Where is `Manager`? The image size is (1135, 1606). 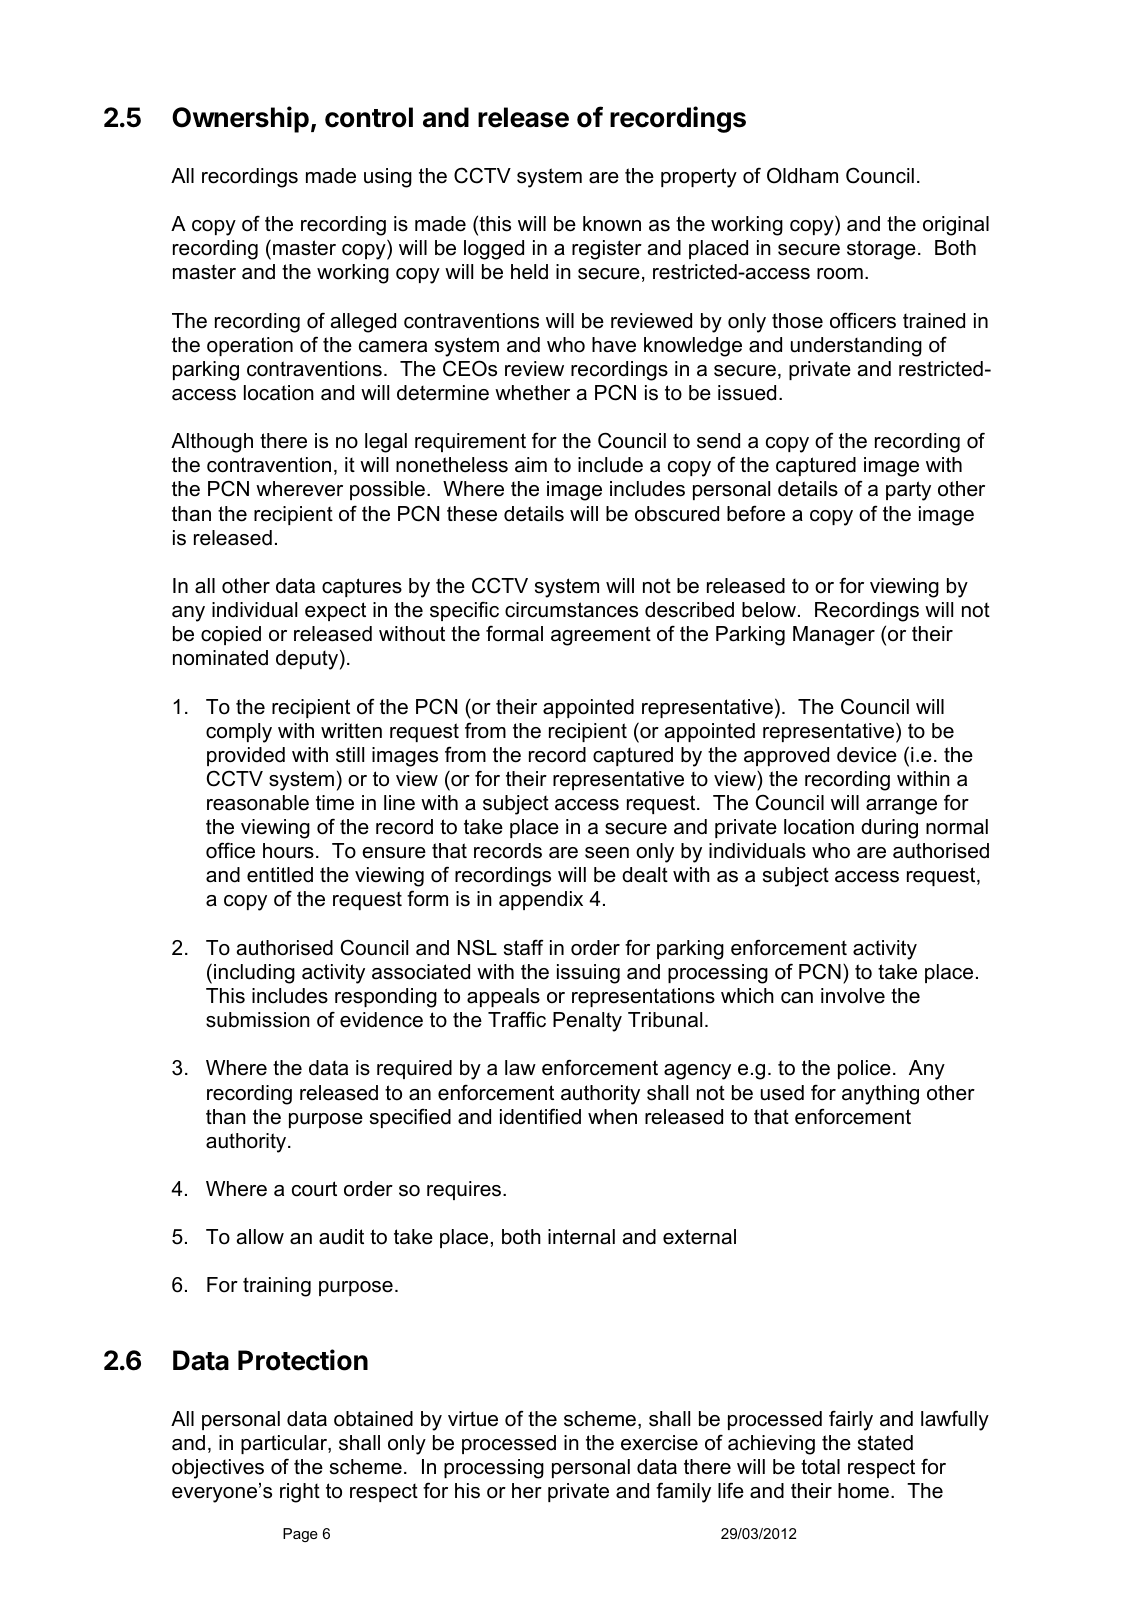
Manager is located at coordinates (834, 636).
